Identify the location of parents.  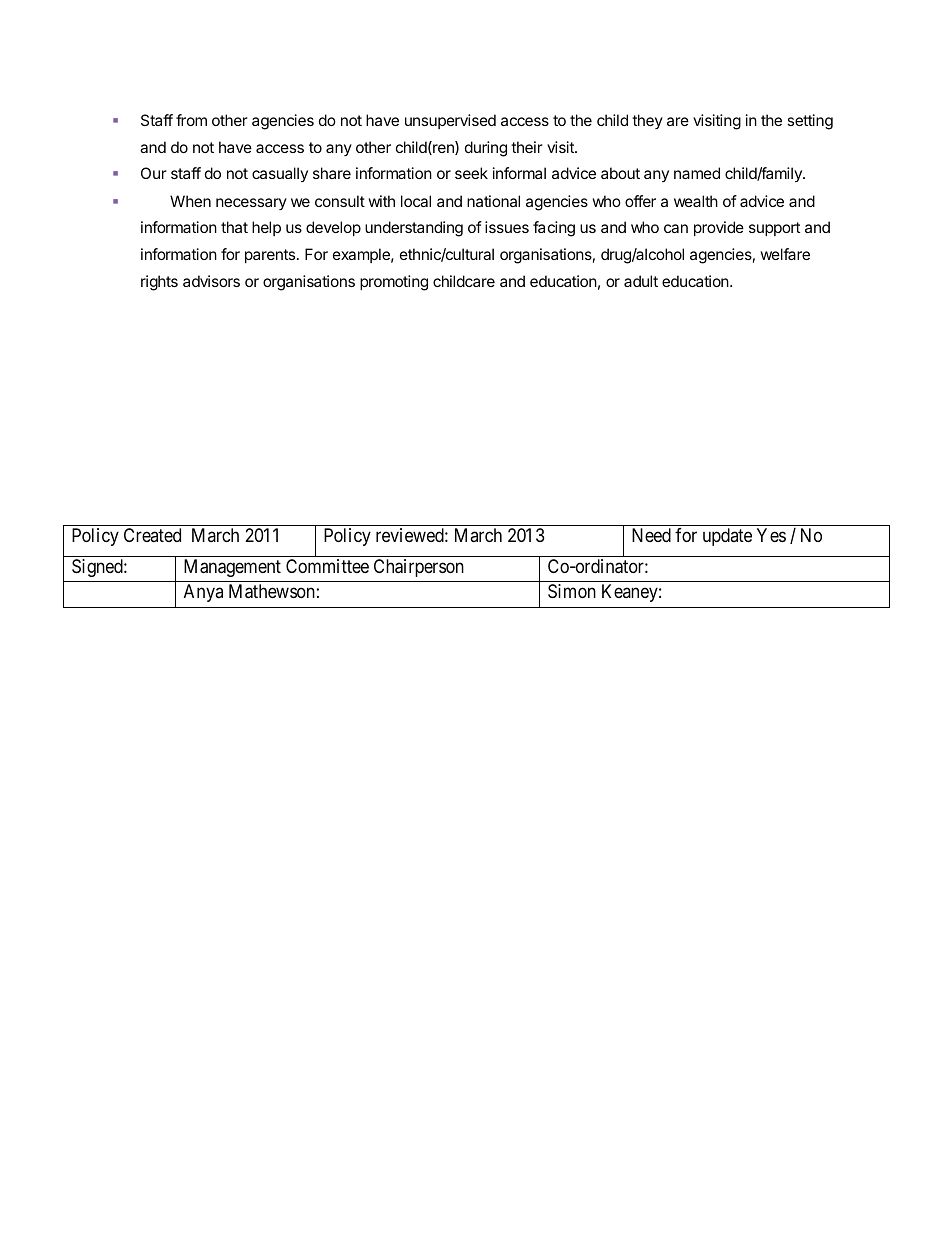
(271, 256).
